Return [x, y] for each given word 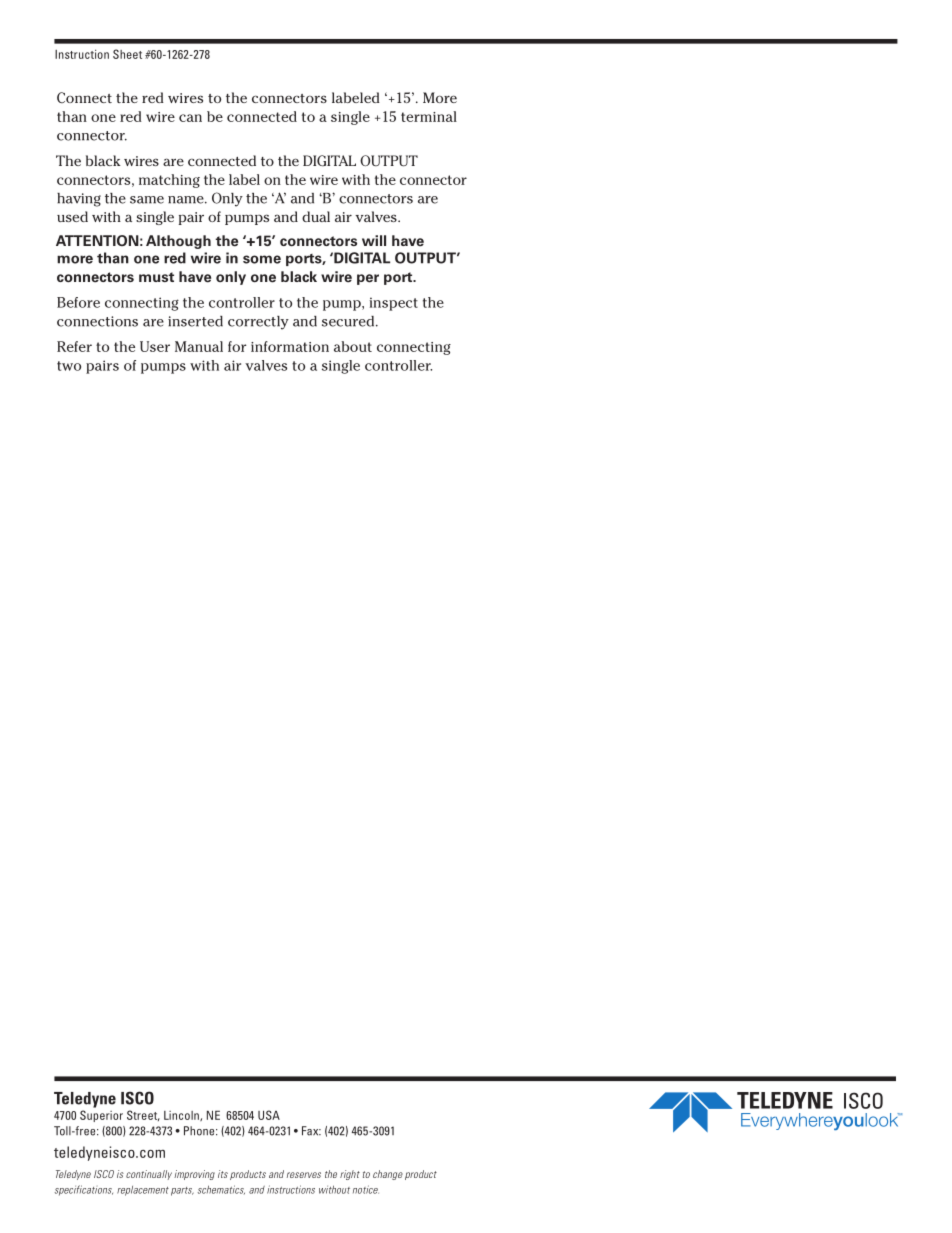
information [290, 346]
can [190, 118]
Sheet [127, 54]
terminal [429, 116]
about [353, 346]
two [69, 366]
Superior [101, 1116]
